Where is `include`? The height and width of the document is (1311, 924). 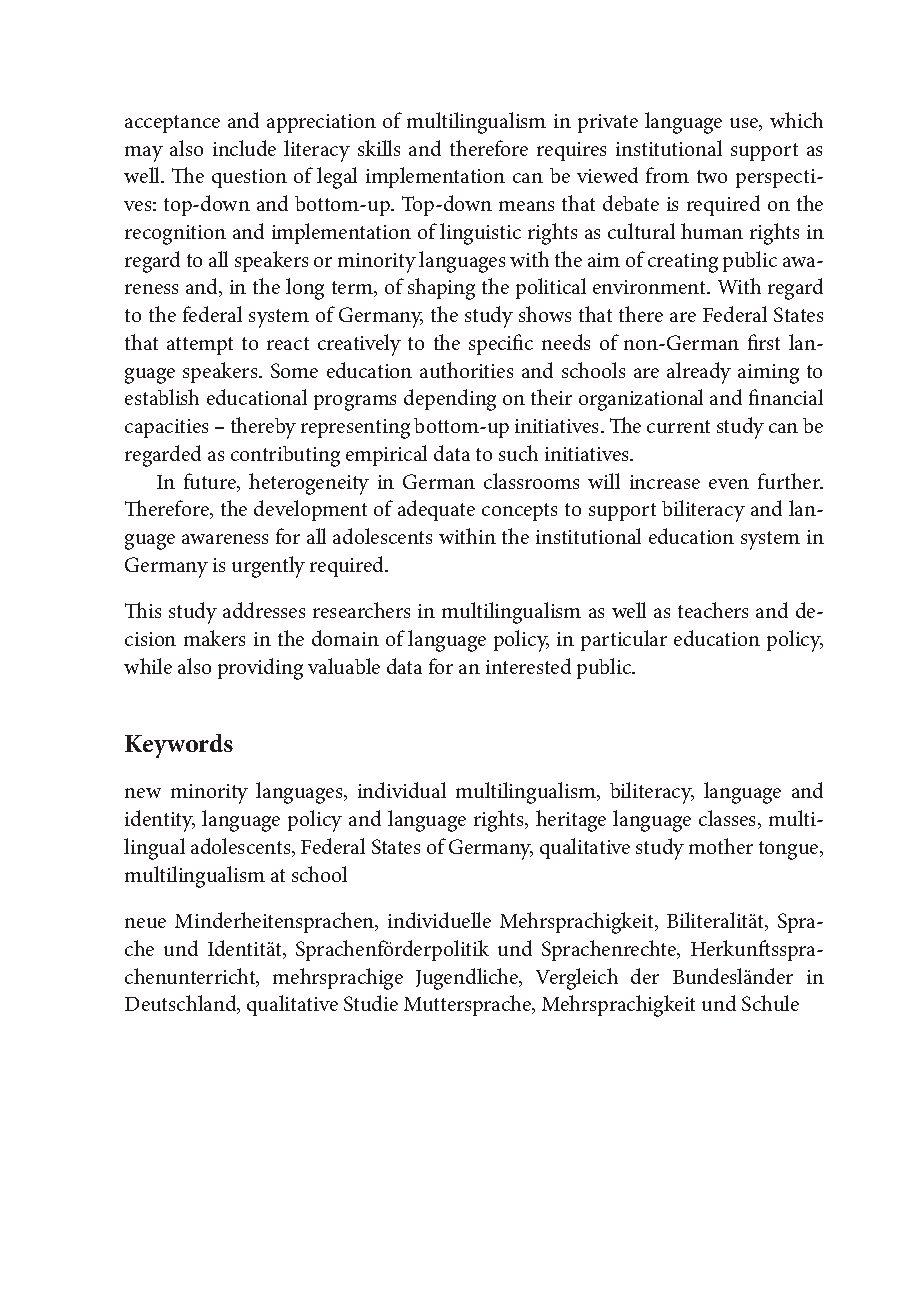 include is located at coordinates (244, 148).
